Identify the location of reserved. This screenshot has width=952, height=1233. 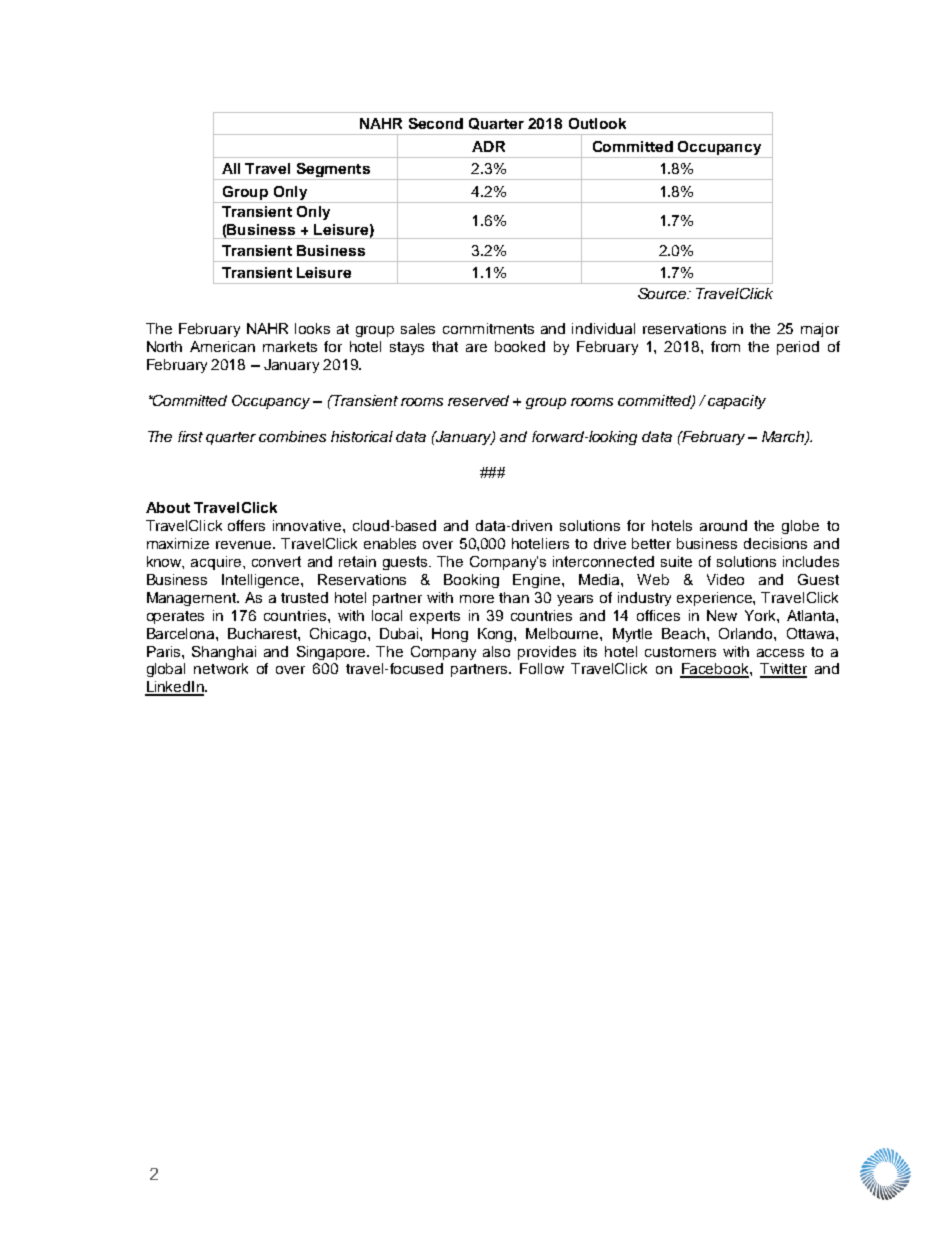
(478, 400).
